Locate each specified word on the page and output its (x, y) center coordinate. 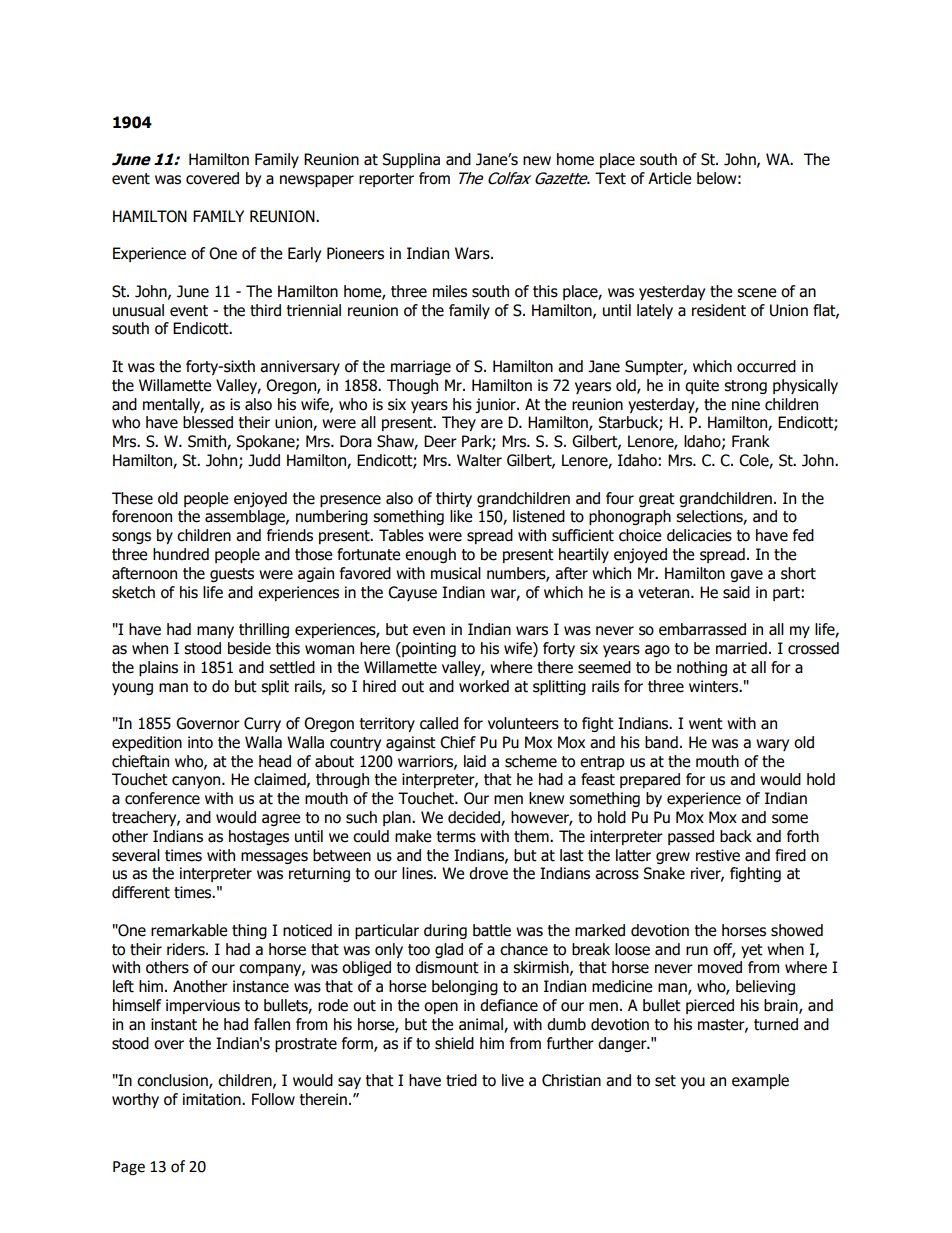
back (736, 836)
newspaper (317, 181)
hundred (181, 554)
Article (669, 178)
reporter (386, 180)
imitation (213, 1099)
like (461, 516)
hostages (259, 837)
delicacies (699, 535)
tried (461, 1080)
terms (456, 837)
